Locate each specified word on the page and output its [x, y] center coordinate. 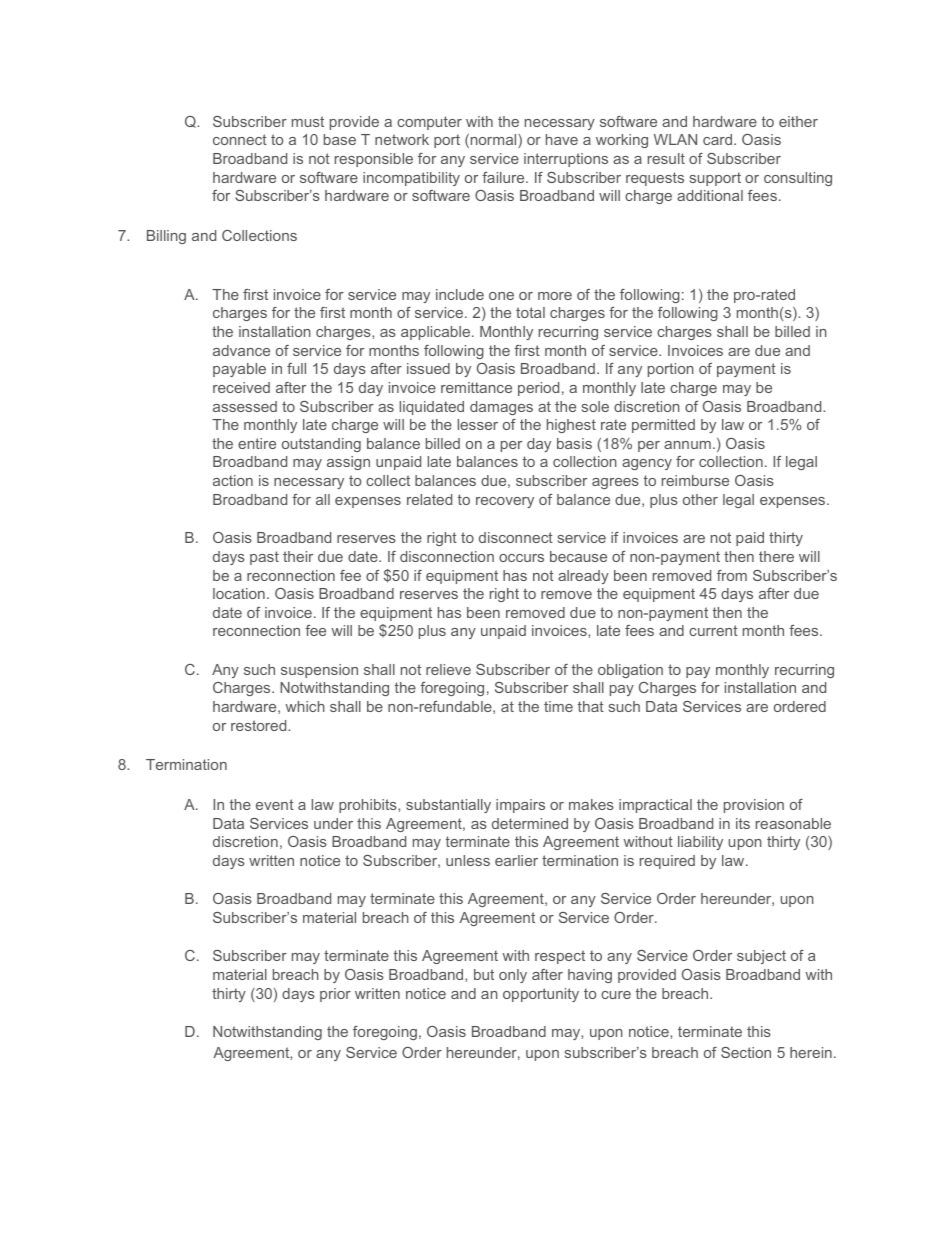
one [501, 296]
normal [493, 141]
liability [700, 843]
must [308, 121]
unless [468, 860]
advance [241, 350]
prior [335, 995]
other [700, 499]
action [233, 480]
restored [260, 725]
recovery [505, 502]
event [275, 804]
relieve [448, 669]
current [713, 630]
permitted [663, 426]
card [717, 139]
